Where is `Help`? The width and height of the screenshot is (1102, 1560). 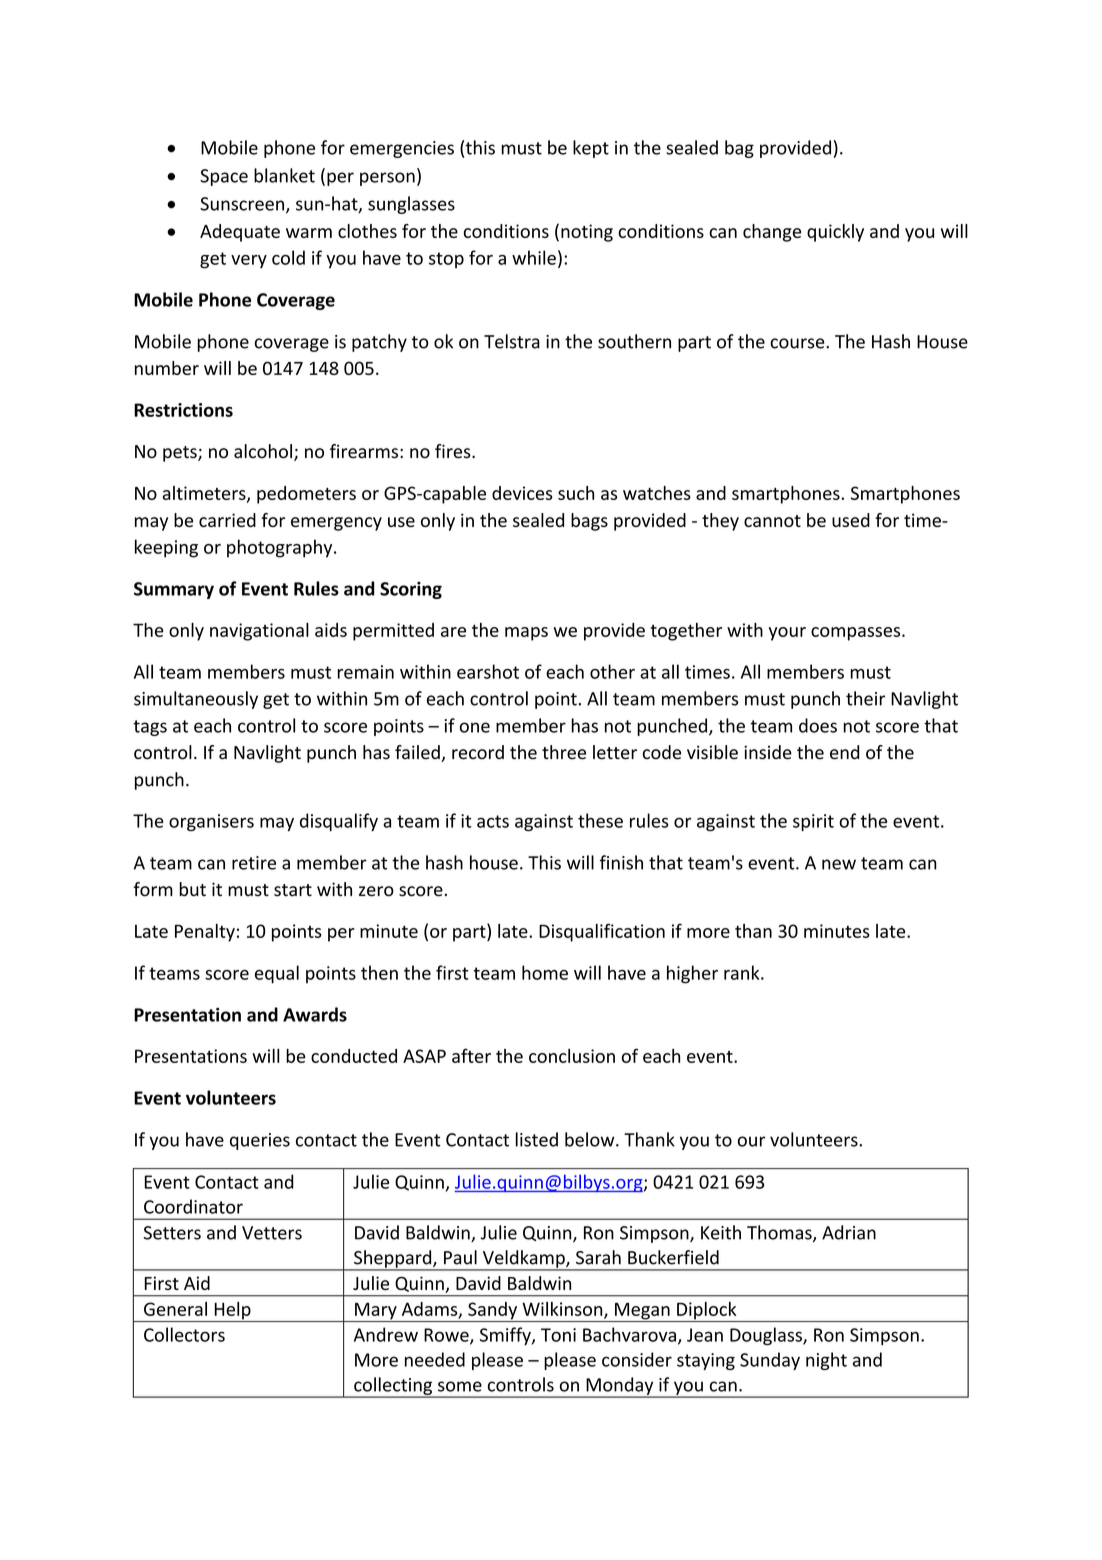 Help is located at coordinates (232, 1312).
